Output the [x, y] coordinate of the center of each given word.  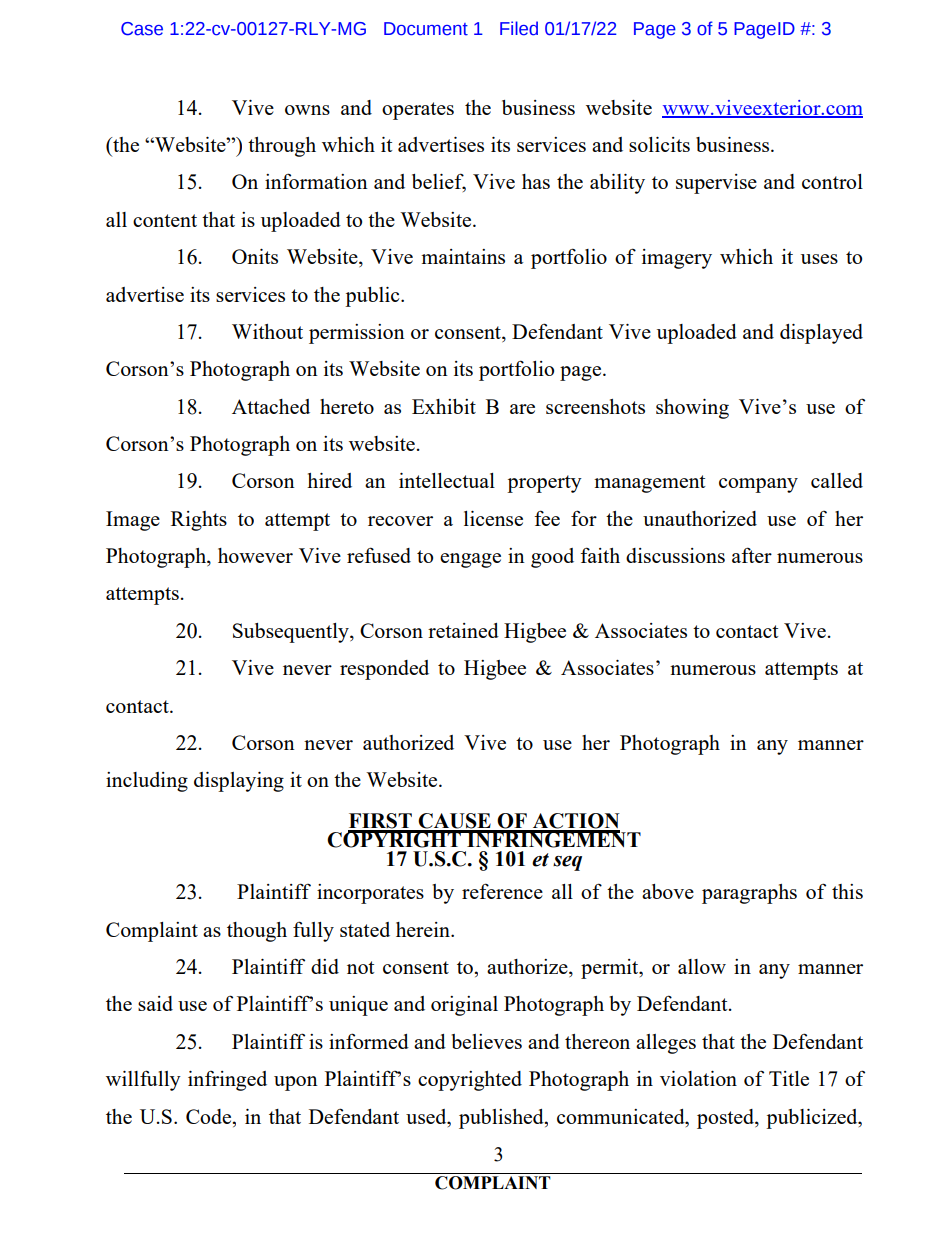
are [522, 409]
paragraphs [749, 894]
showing [692, 409]
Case [142, 29]
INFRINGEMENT [553, 839]
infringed [227, 1081]
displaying [239, 782]
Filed [519, 28]
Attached [271, 406]
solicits [659, 144]
